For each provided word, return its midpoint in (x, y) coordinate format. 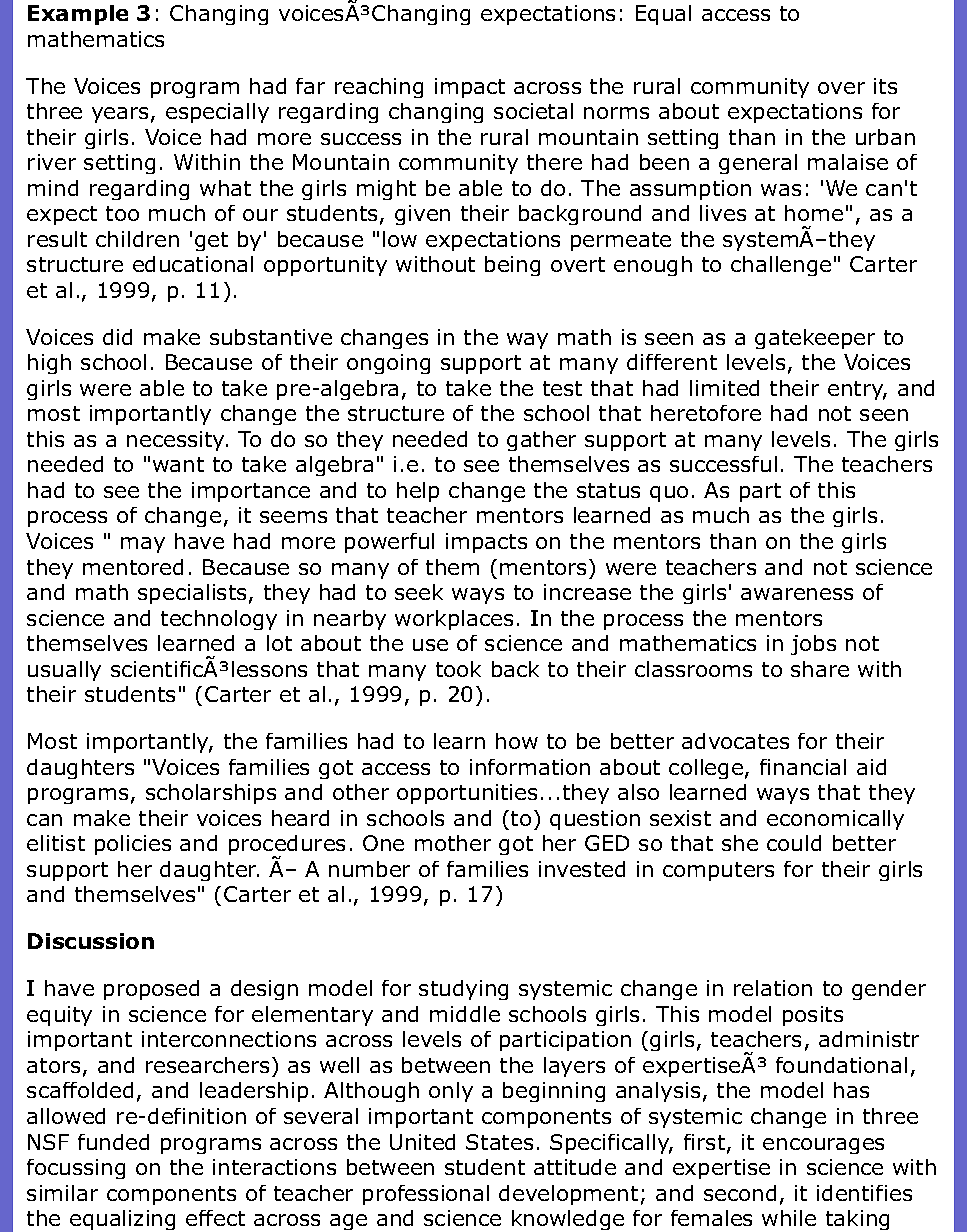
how (517, 741)
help (418, 492)
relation (773, 988)
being (512, 266)
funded (113, 1142)
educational (193, 264)
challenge (781, 266)
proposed (151, 990)
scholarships (211, 794)
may (143, 545)
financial (803, 767)
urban (885, 137)
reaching (379, 88)
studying (463, 990)
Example (78, 15)
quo (669, 494)
